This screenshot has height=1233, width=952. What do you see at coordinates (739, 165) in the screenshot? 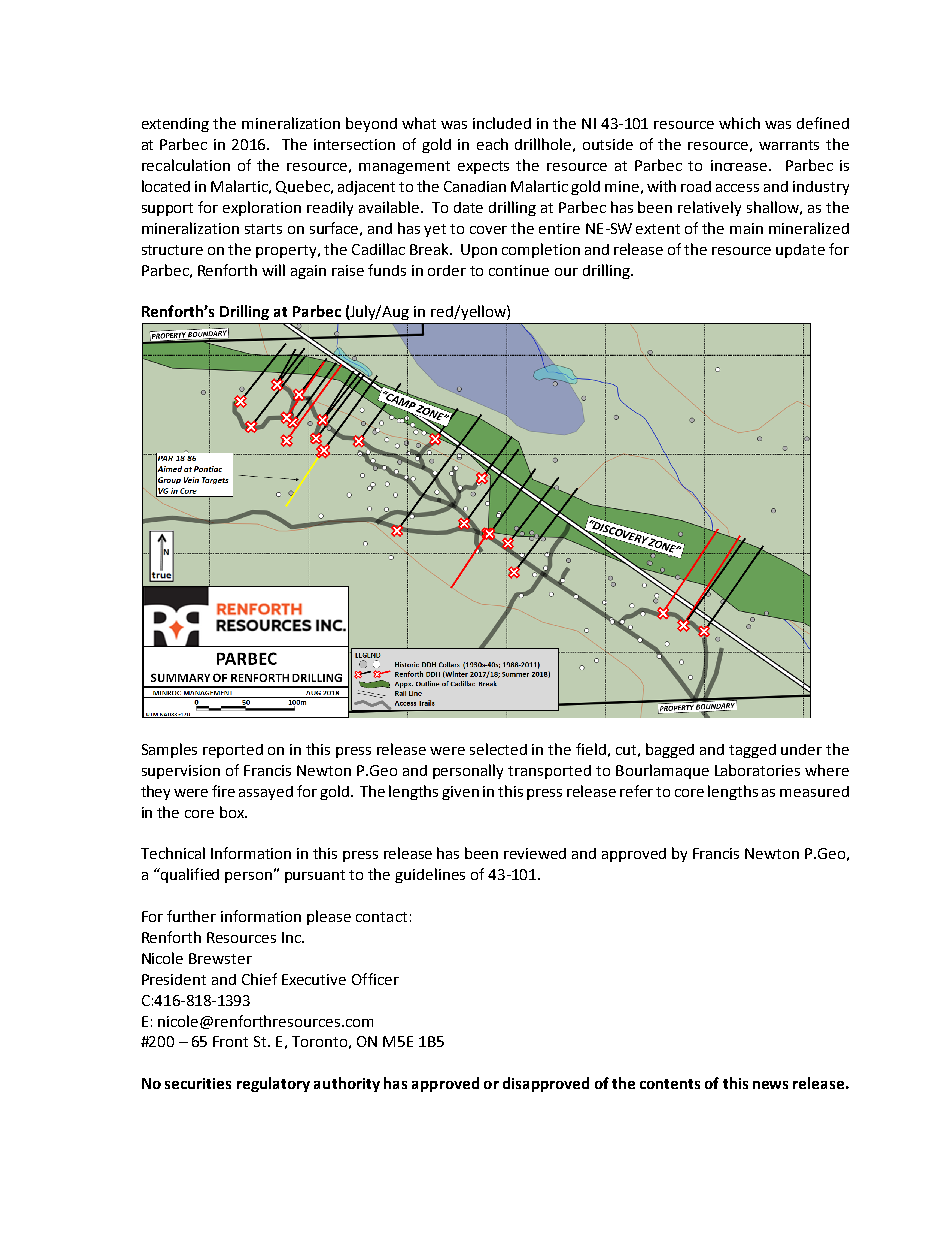
I see `increase` at bounding box center [739, 165].
